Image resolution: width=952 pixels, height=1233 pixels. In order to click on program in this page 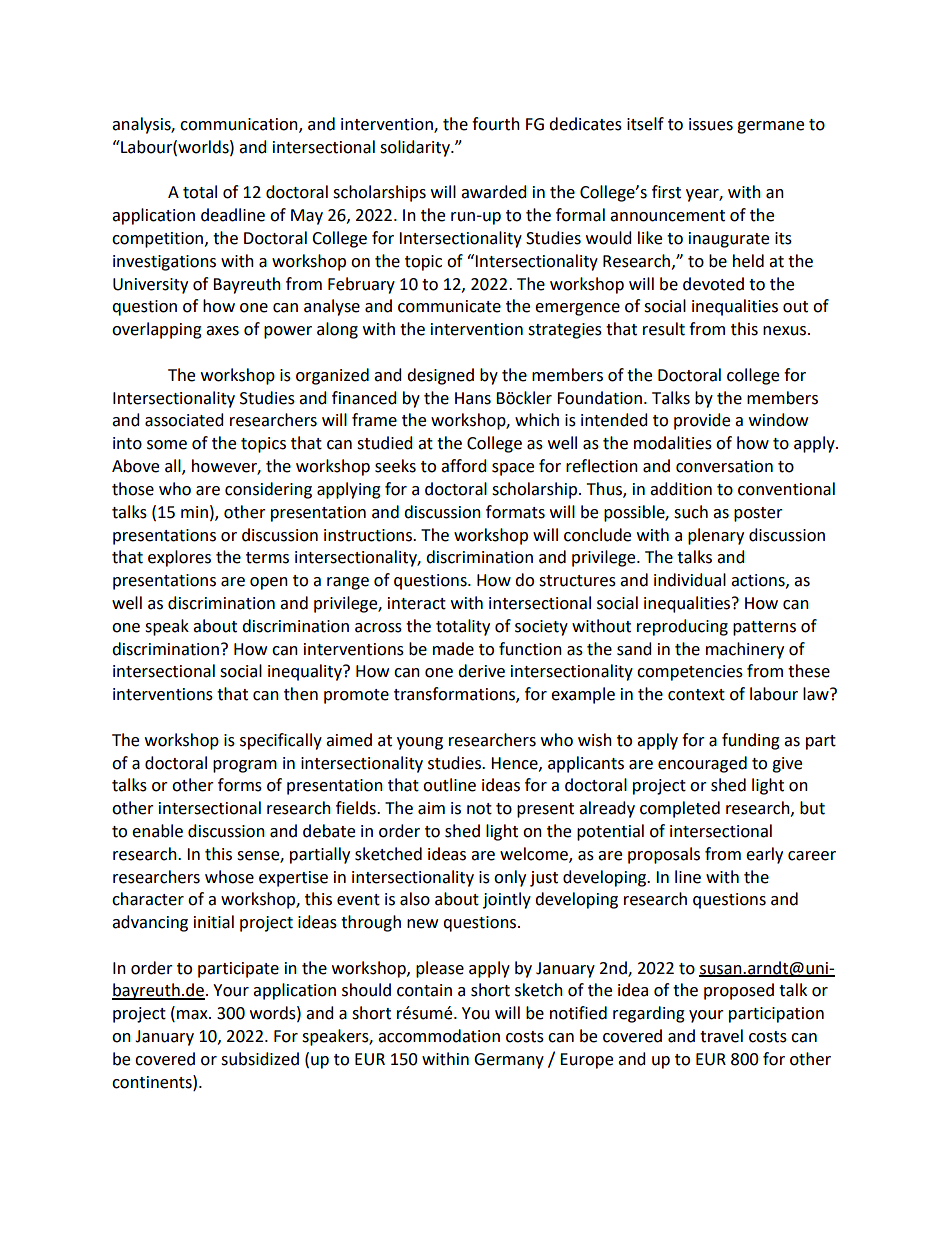, I will do `click(245, 766)`.
